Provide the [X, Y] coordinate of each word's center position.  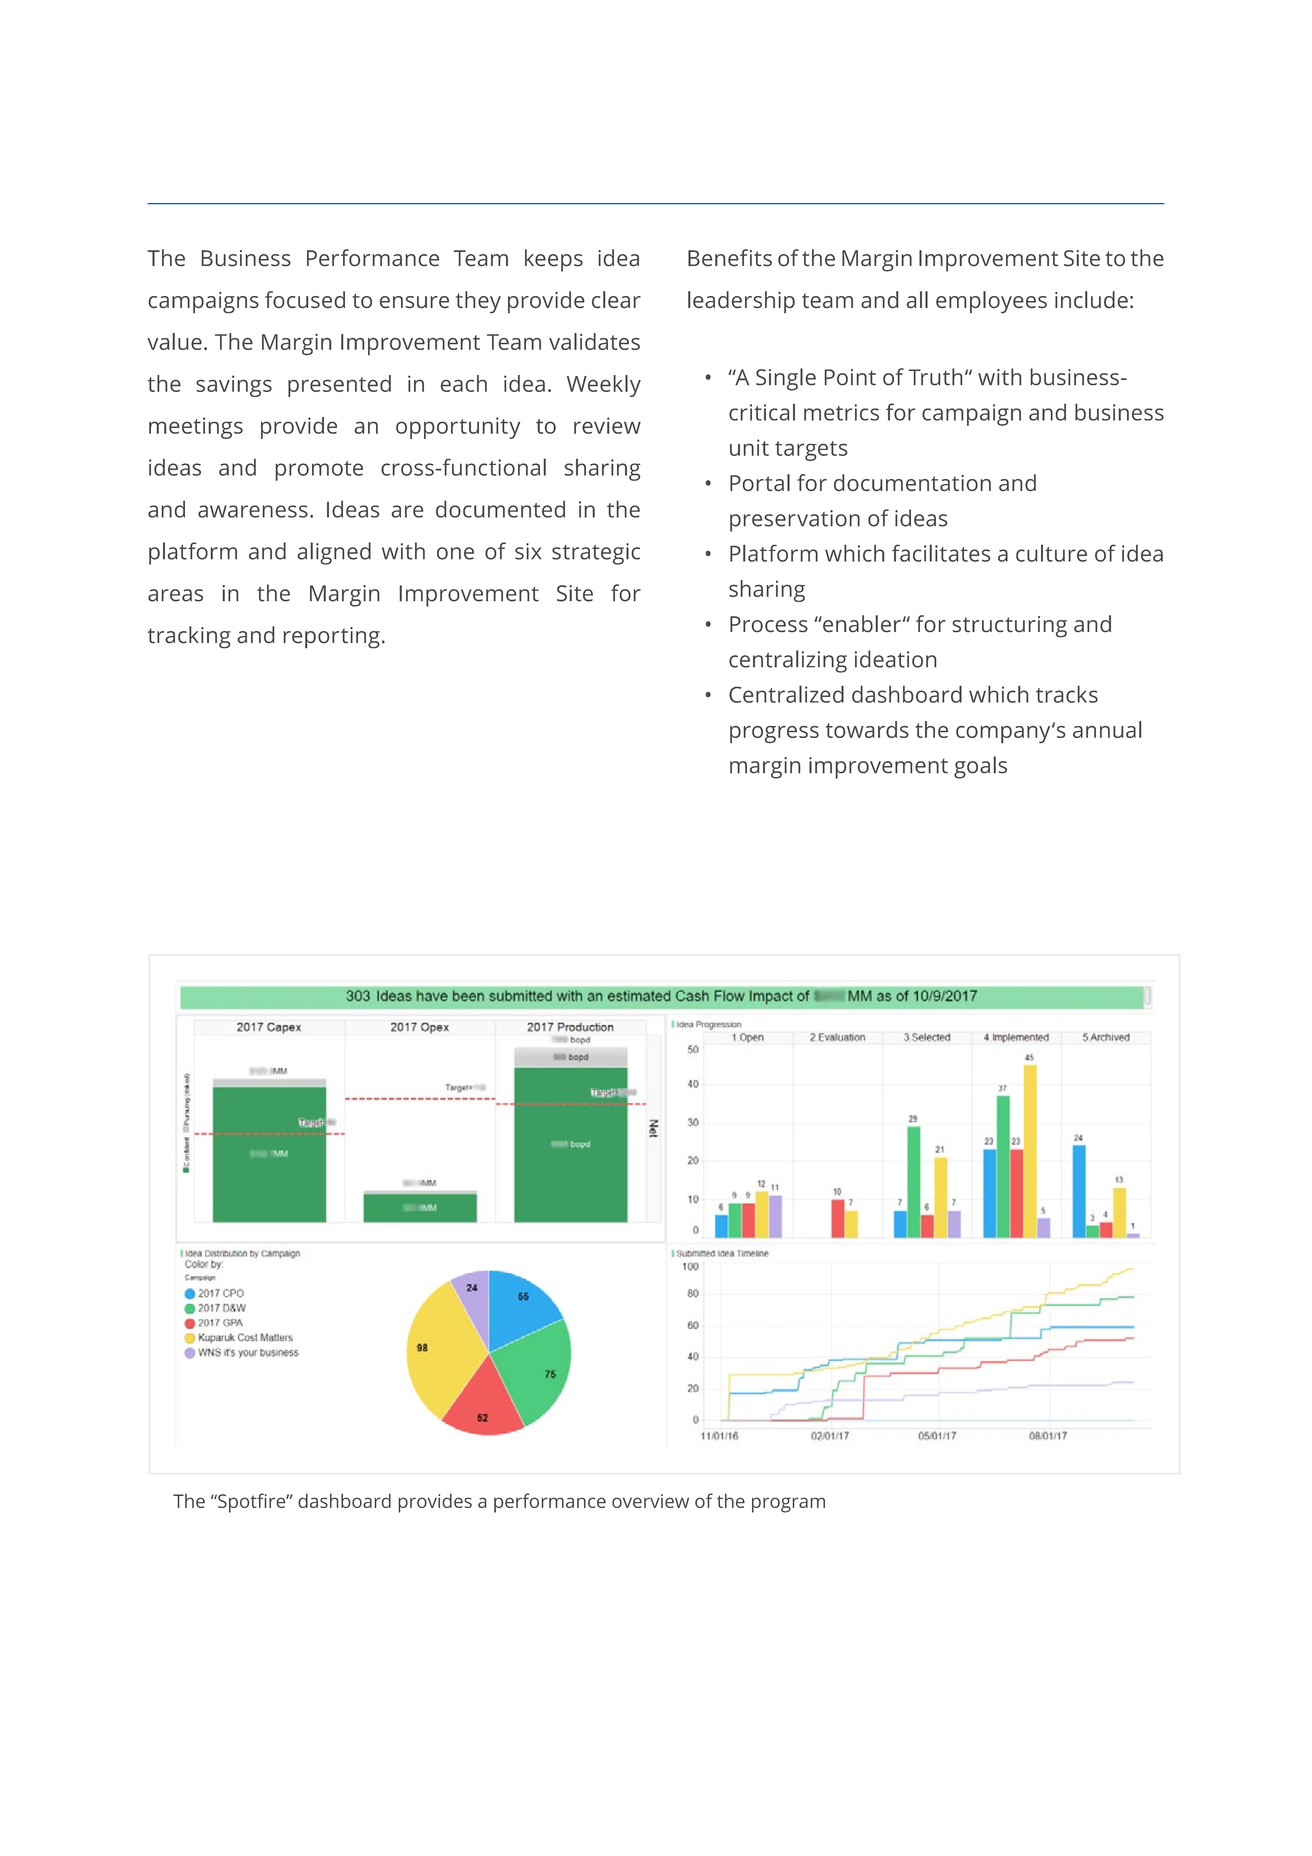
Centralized [786, 694]
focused [305, 300]
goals [980, 767]
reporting [332, 638]
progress [774, 734]
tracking [189, 637]
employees [991, 302]
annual [1107, 729]
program [788, 1505]
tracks [1067, 694]
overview [650, 1501]
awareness [253, 511]
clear [616, 300]
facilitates [941, 553]
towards [867, 729]
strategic [596, 554]
